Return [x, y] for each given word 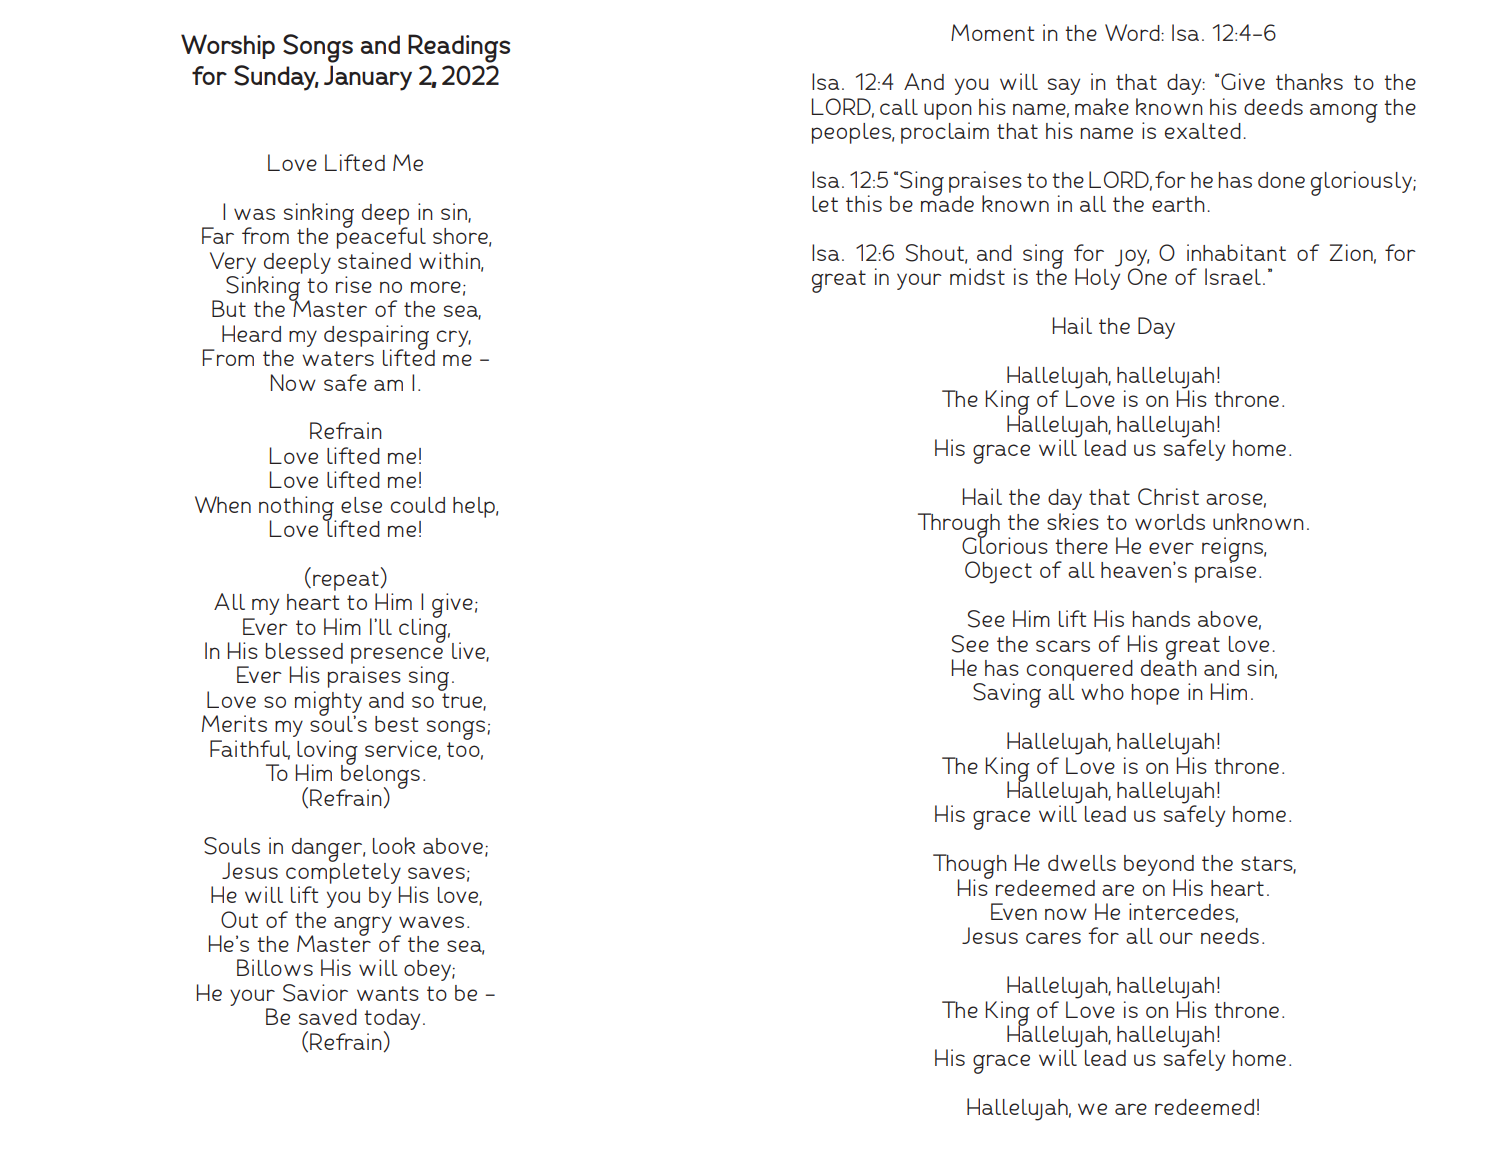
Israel [1234, 276]
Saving [1007, 695]
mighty [328, 704]
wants [388, 993]
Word [1133, 32]
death [1169, 666]
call [899, 107]
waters [338, 358]
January [368, 78]
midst [977, 276]
